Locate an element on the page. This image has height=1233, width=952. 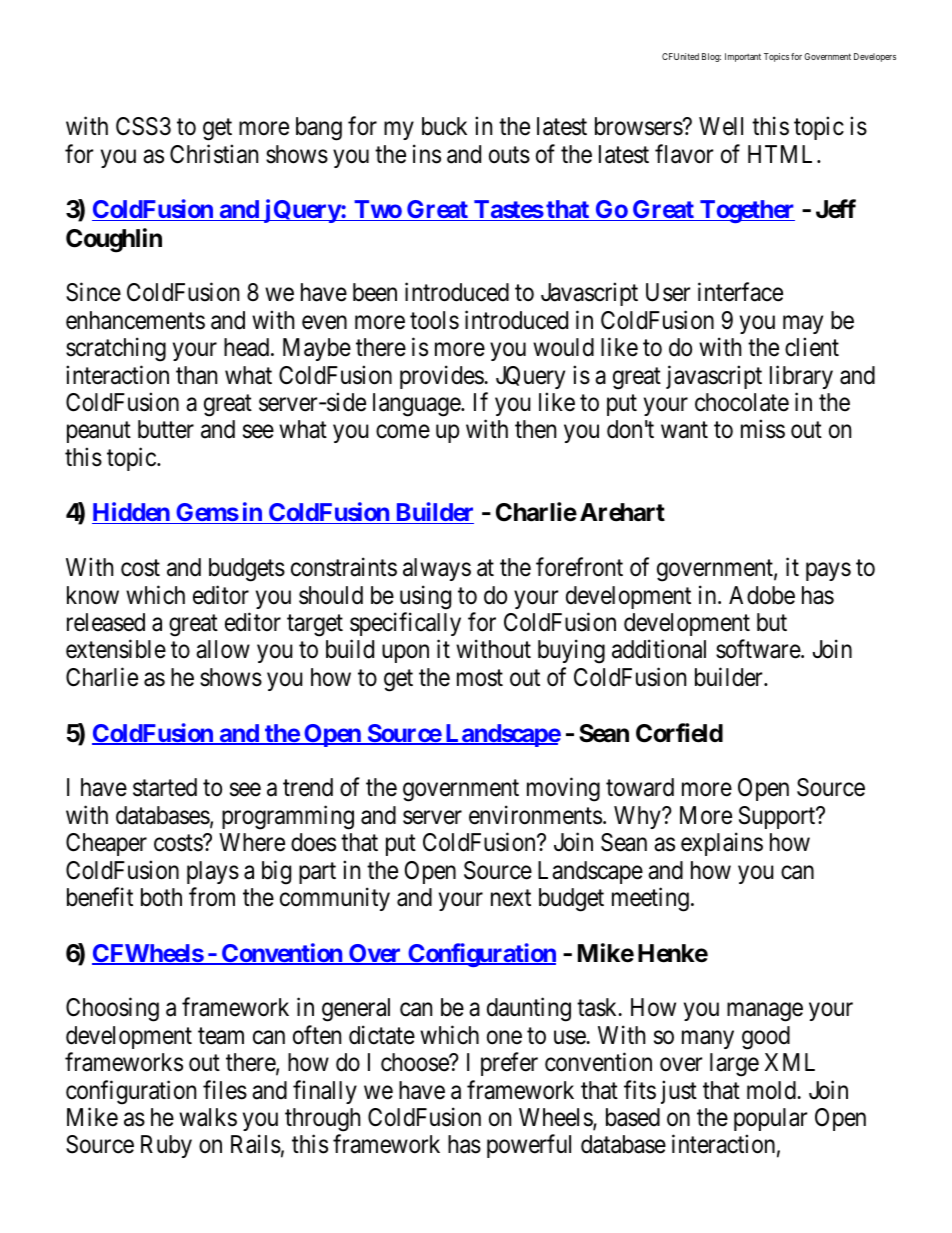
Christian is located at coordinates (214, 154).
